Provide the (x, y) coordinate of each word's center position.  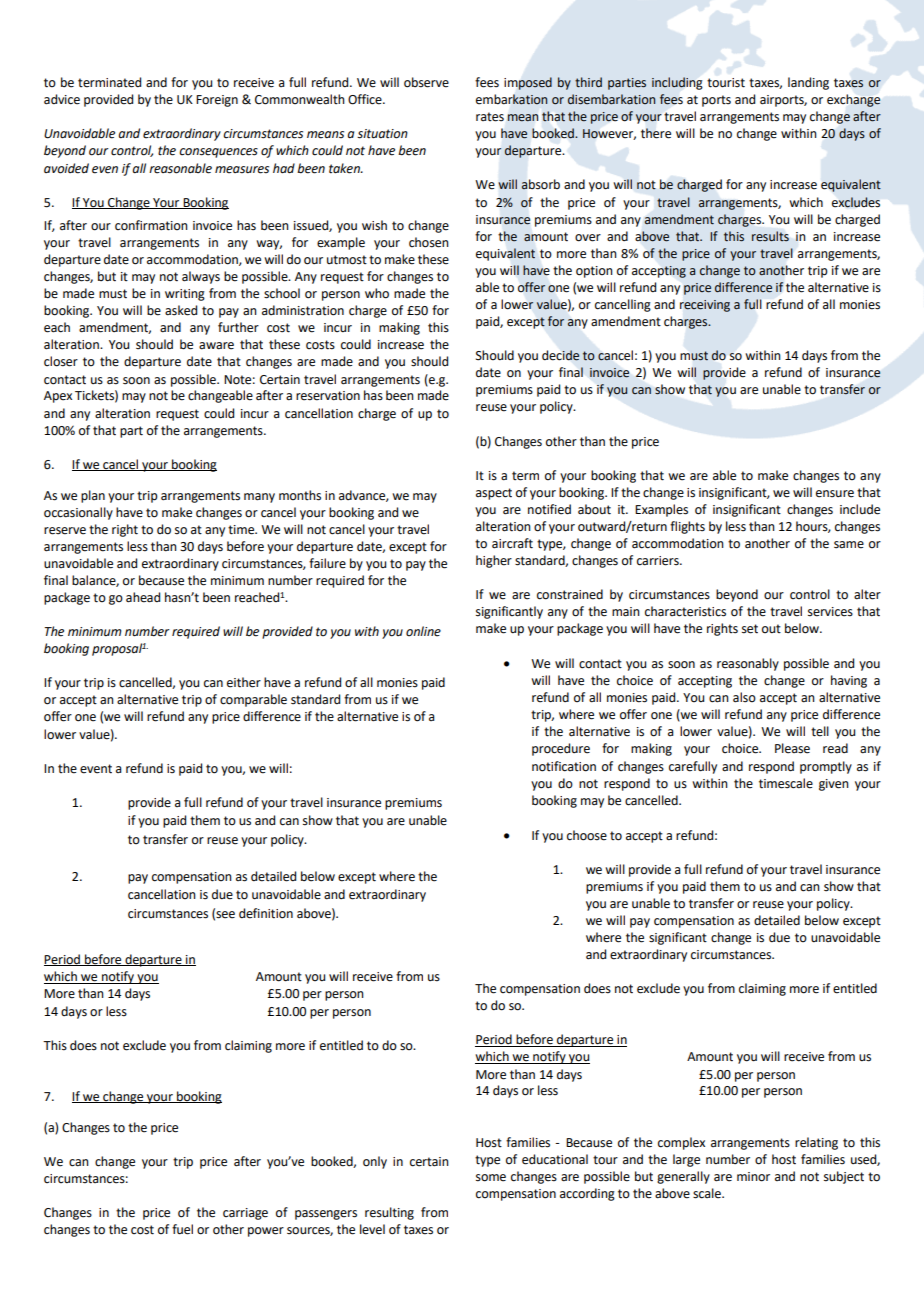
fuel (182, 1229)
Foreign (217, 101)
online (423, 631)
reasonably (748, 664)
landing (808, 83)
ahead (143, 597)
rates (490, 117)
